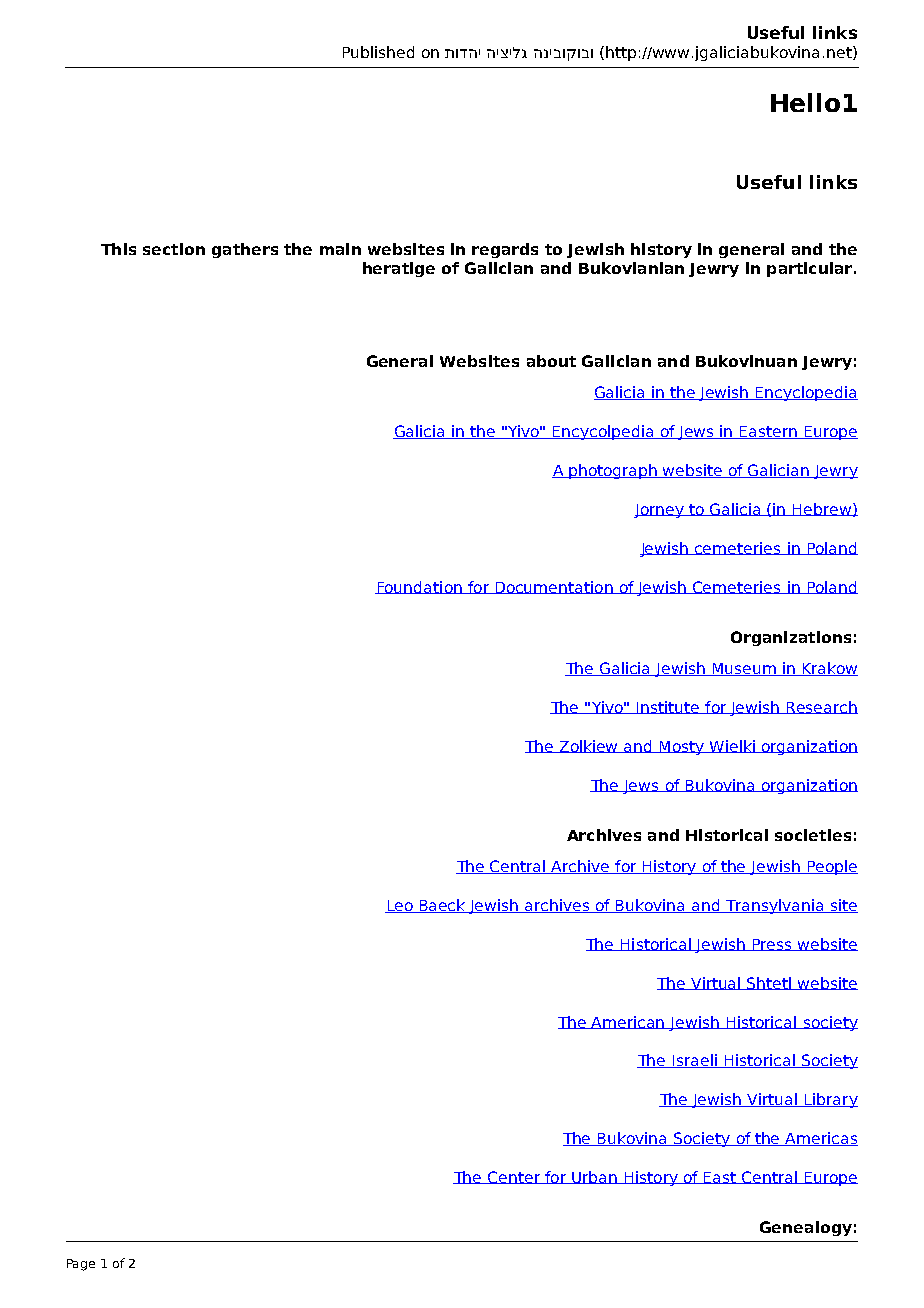  What do you see at coordinates (118, 249) in the screenshot?
I see `This` at bounding box center [118, 249].
